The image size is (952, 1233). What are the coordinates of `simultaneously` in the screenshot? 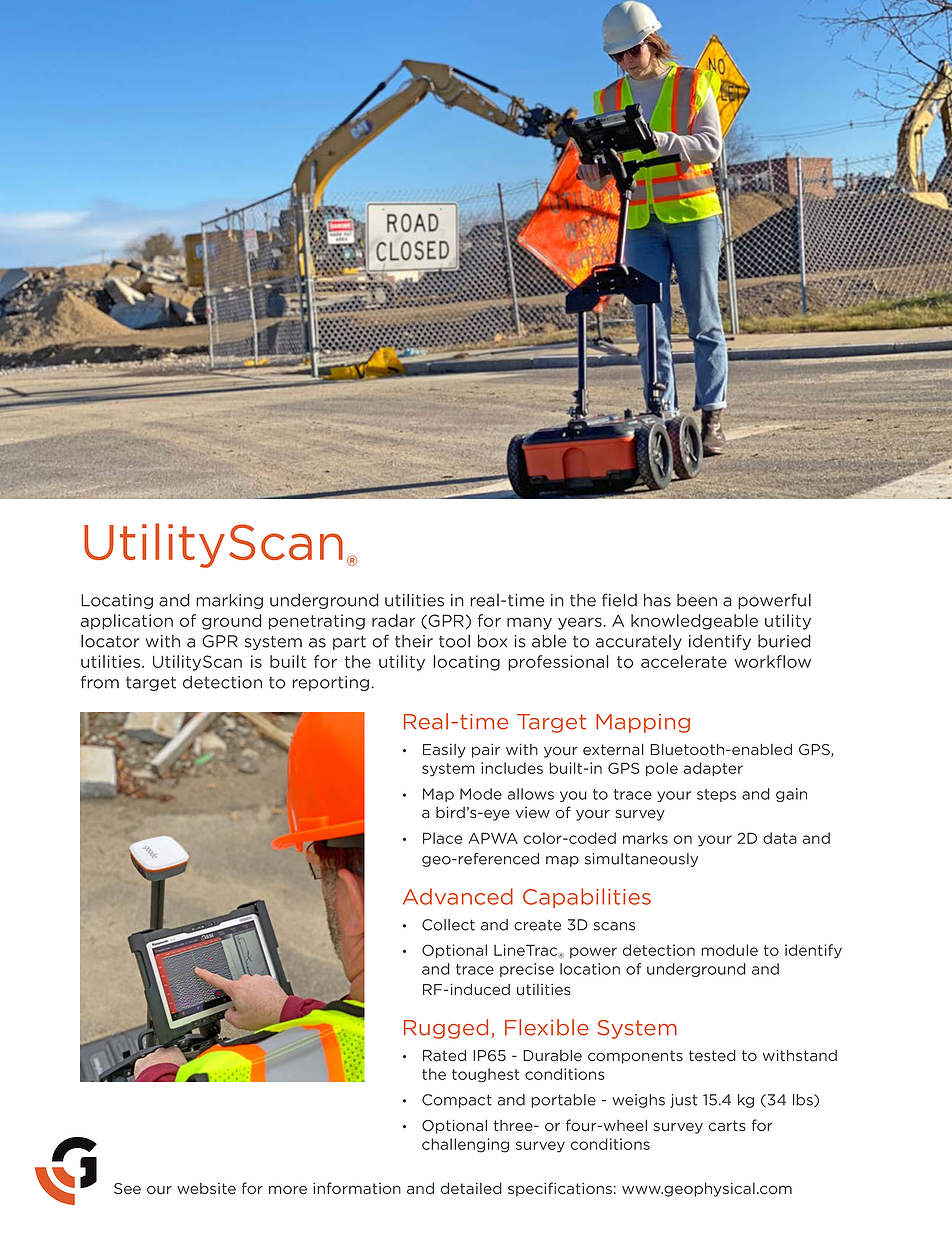 It's located at (641, 860).
